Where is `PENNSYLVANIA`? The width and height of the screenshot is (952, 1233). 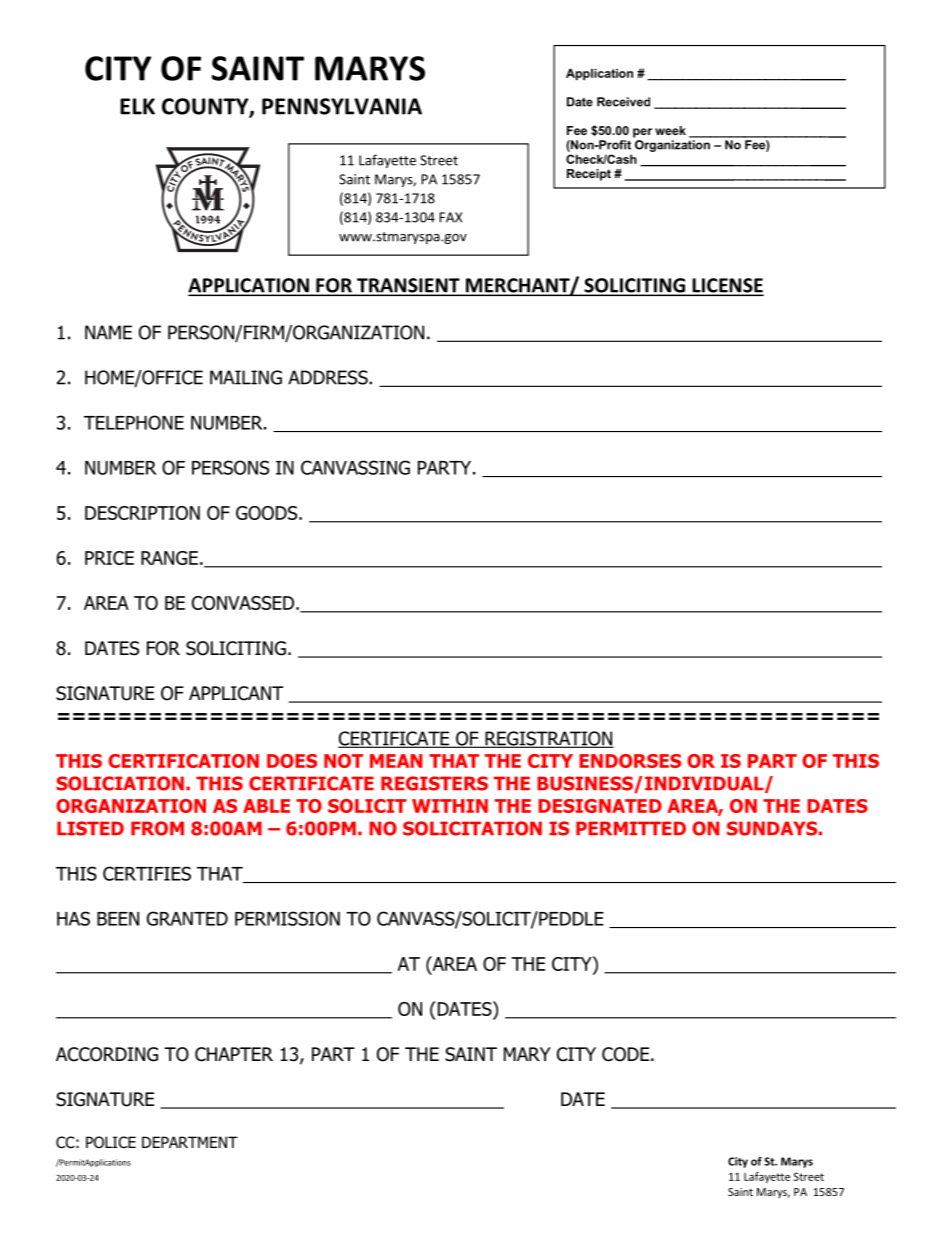
PENNSYLVANIA is located at coordinates (342, 106).
